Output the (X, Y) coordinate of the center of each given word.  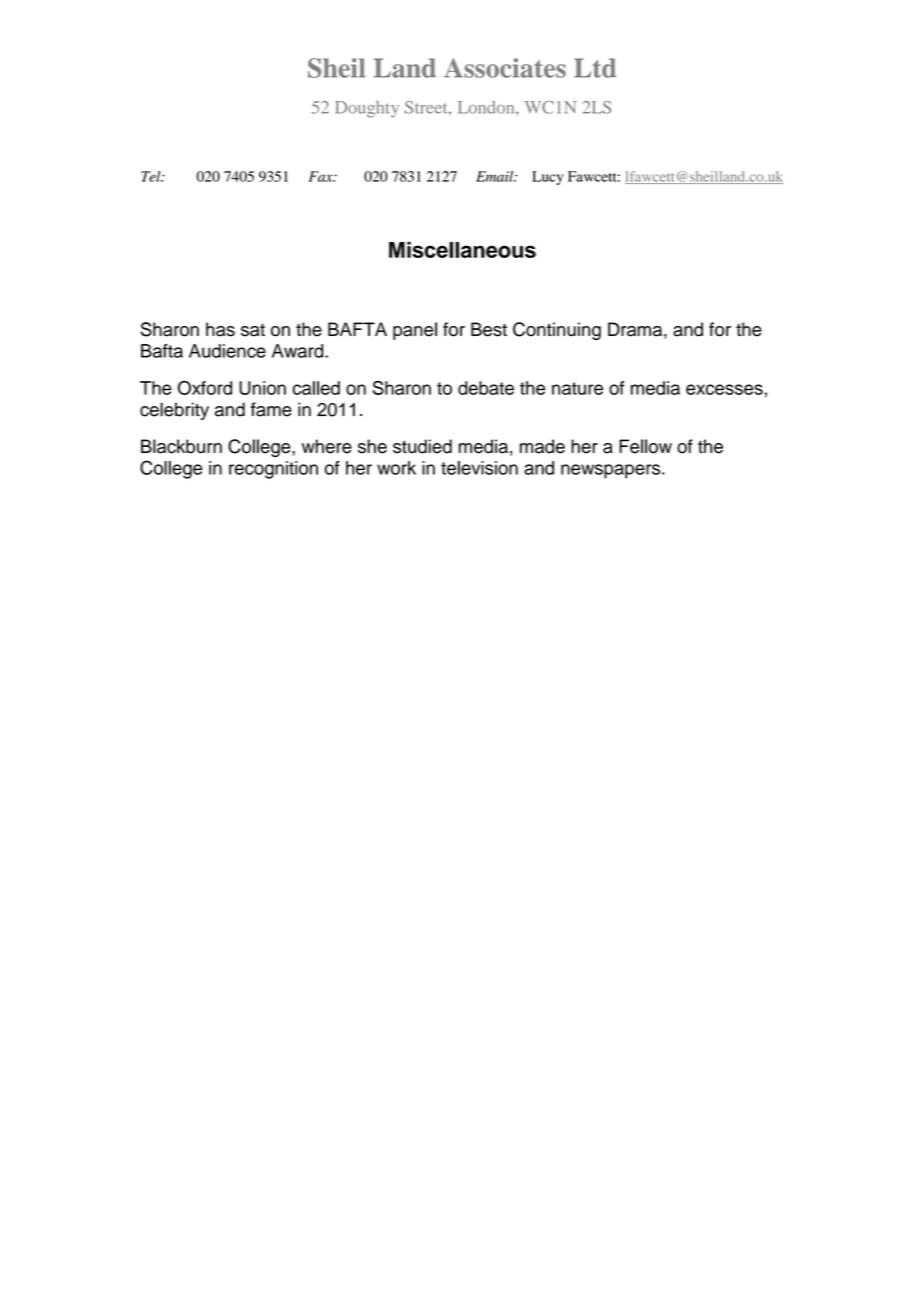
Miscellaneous (462, 249)
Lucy (547, 178)
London (487, 107)
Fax (322, 176)
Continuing (557, 331)
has (220, 329)
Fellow (645, 446)
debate (486, 388)
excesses (724, 389)
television (479, 468)
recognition (273, 470)
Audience (227, 351)
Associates (505, 68)
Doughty (367, 109)
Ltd (595, 68)
